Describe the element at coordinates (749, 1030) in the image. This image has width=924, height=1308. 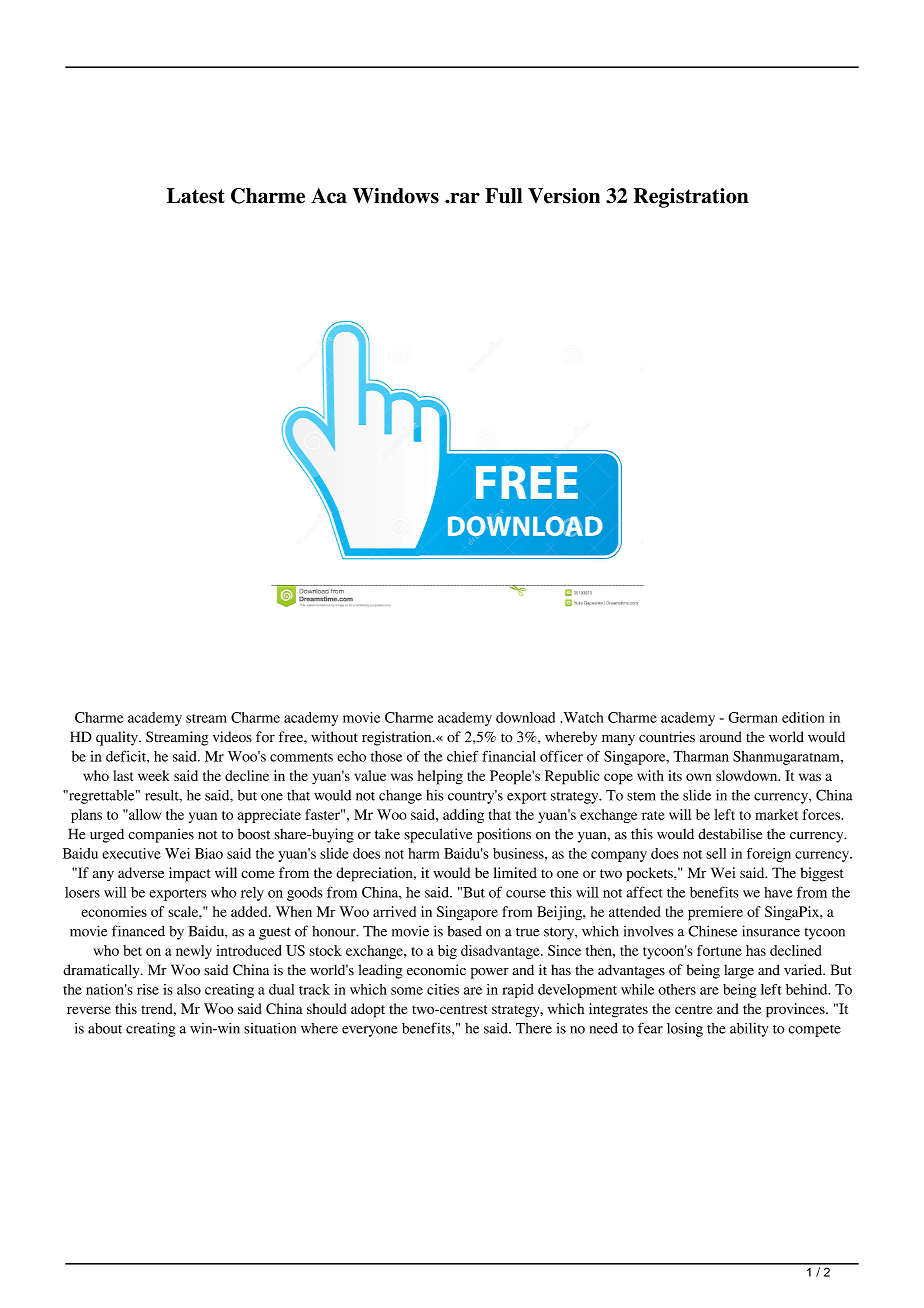
I see `ability` at that location.
